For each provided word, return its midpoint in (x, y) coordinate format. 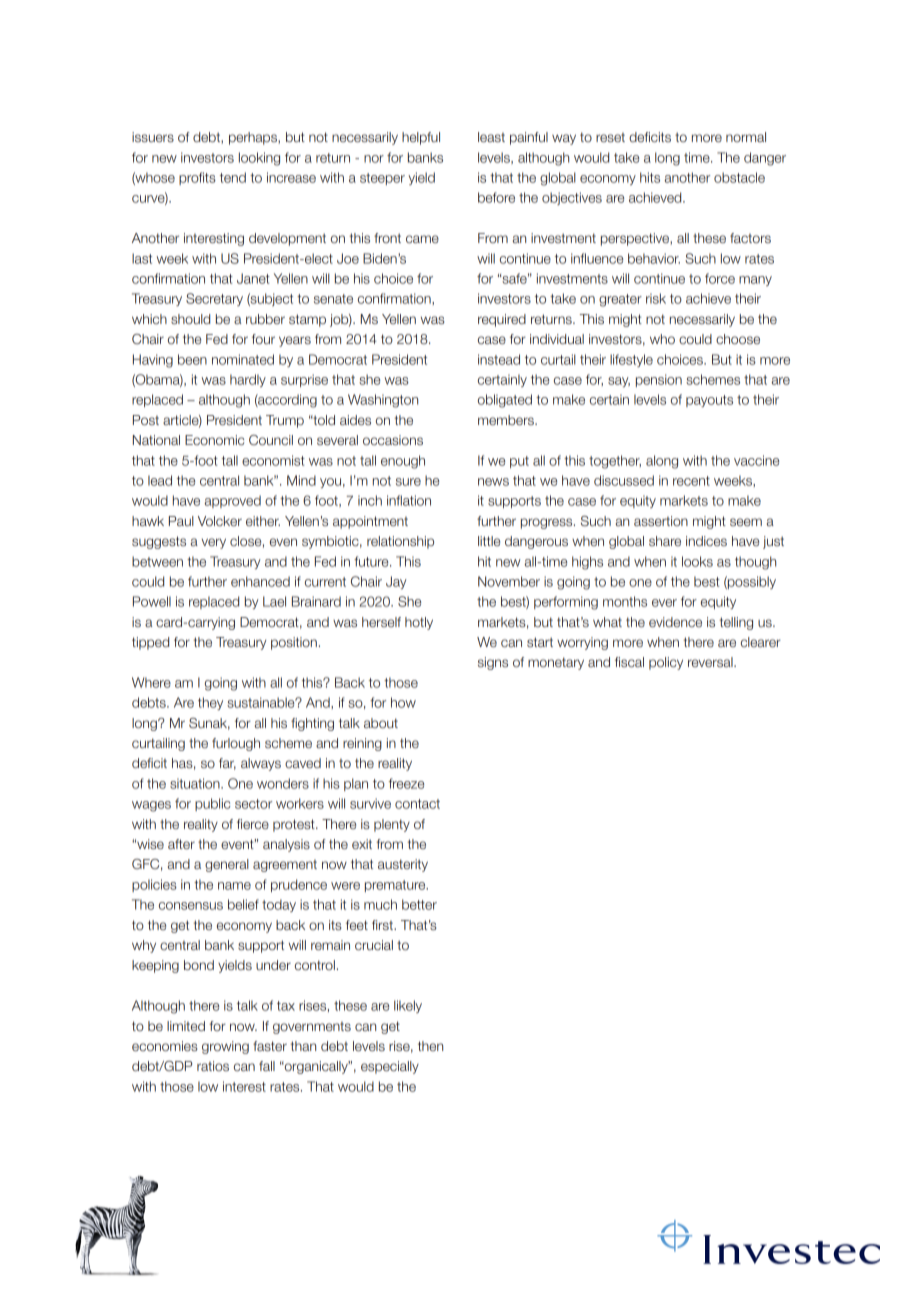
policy (666, 663)
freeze (407, 783)
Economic (214, 440)
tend (233, 177)
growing (225, 1047)
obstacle (739, 177)
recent (691, 481)
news (493, 482)
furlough (236, 744)
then (430, 1046)
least (491, 137)
